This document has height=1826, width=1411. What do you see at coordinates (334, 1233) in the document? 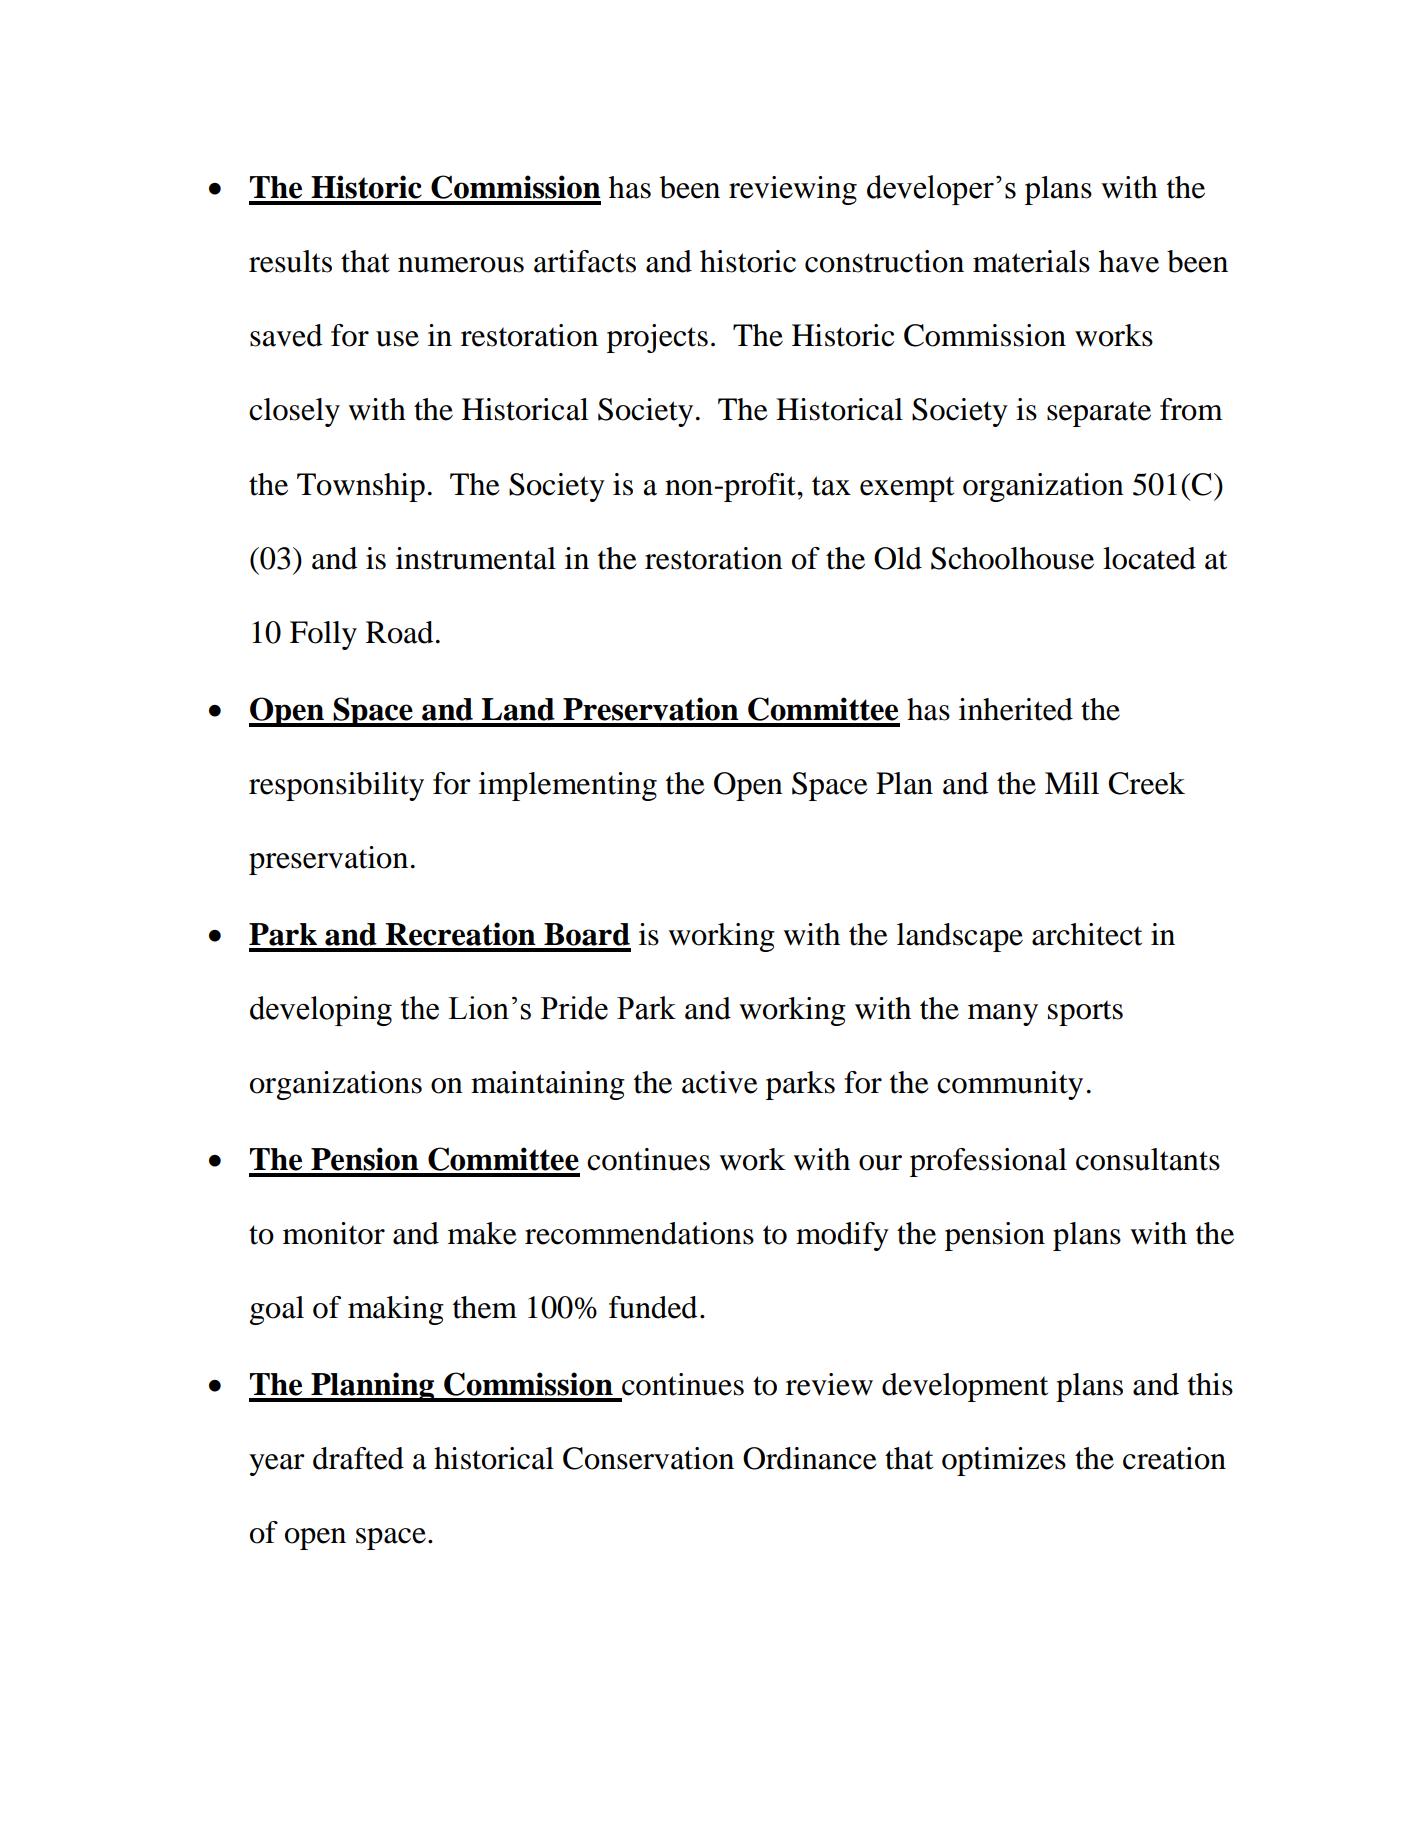
I see `monitor` at bounding box center [334, 1233].
